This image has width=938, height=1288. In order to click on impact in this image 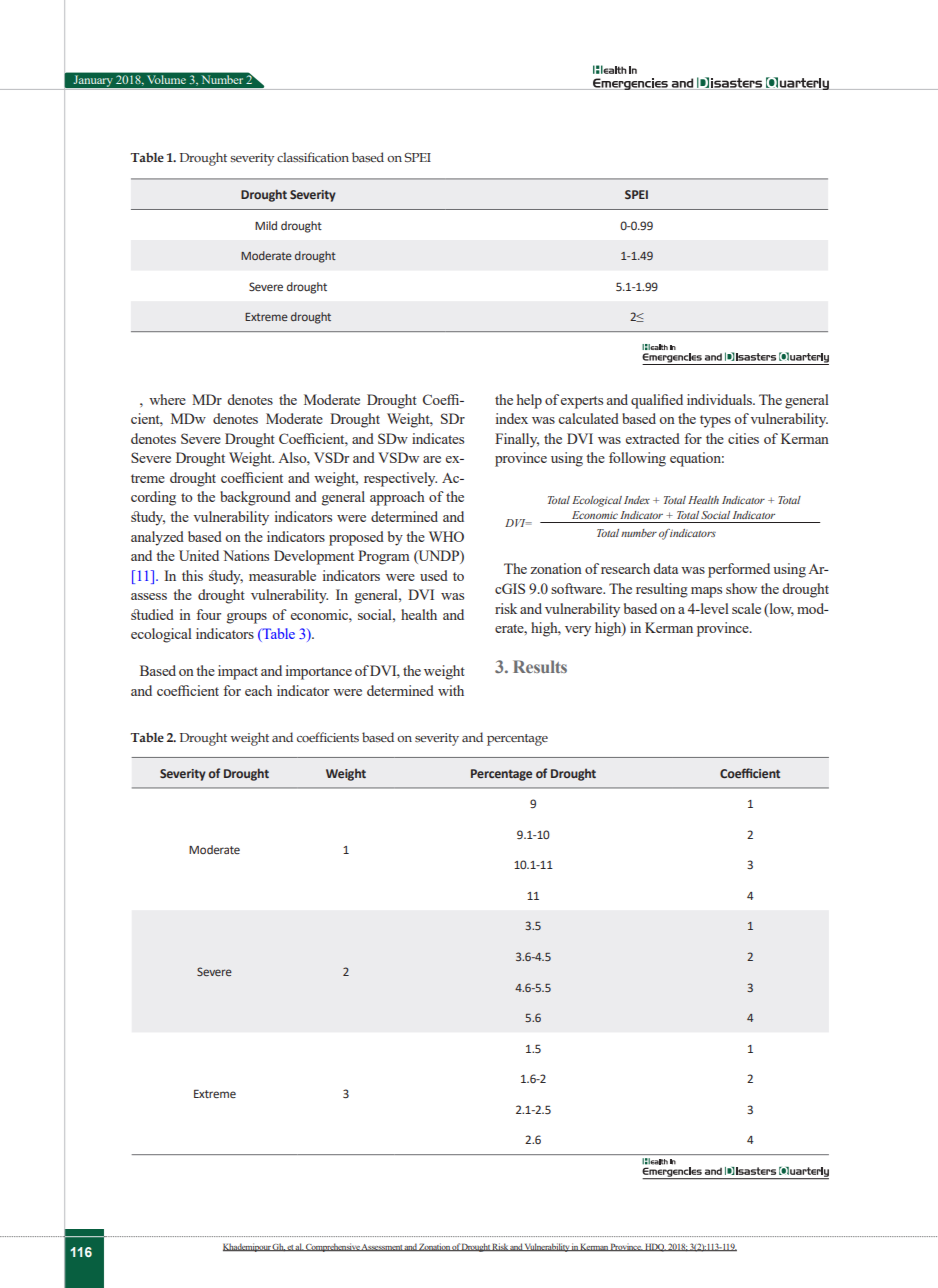, I will do `click(238, 672)`.
